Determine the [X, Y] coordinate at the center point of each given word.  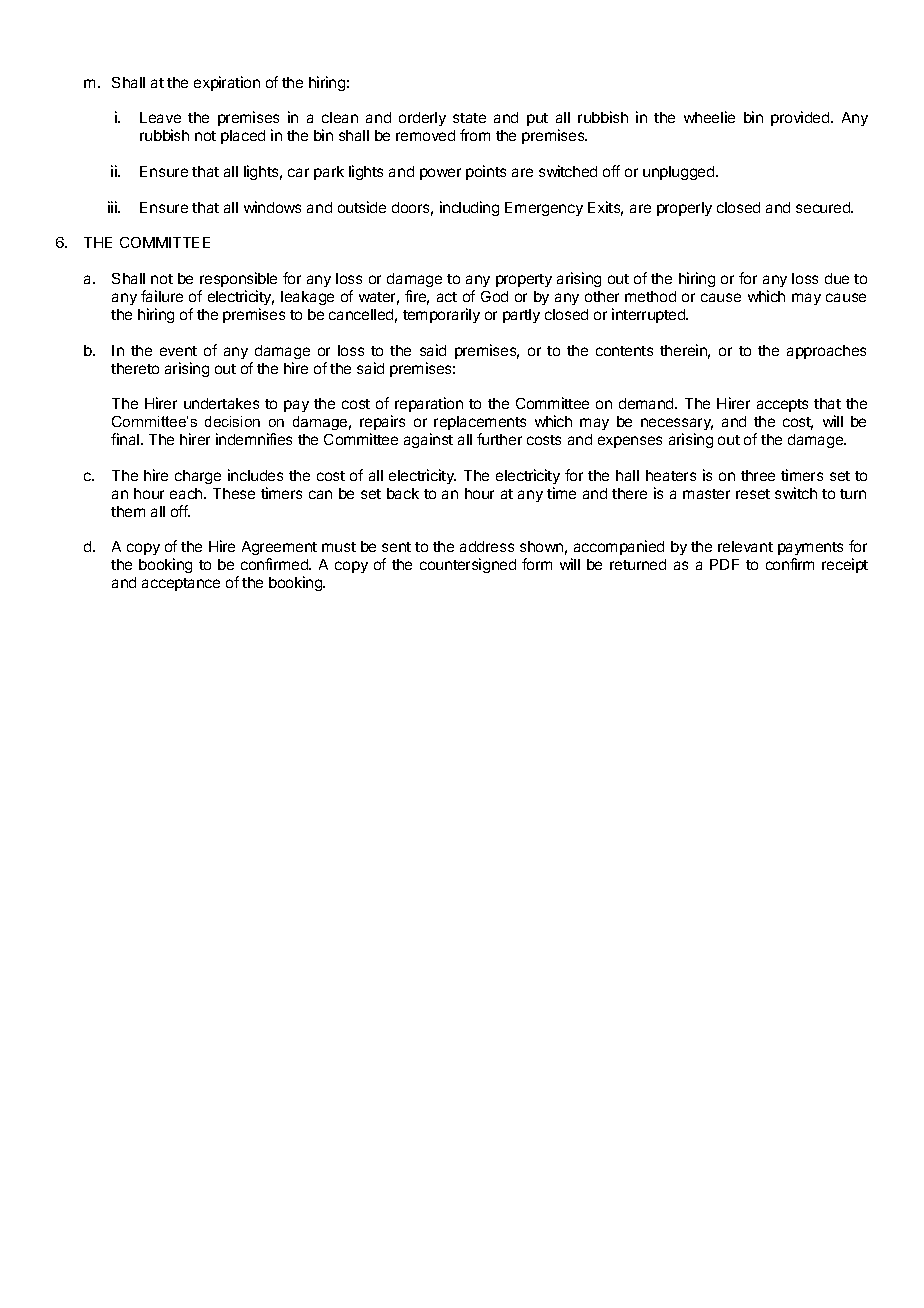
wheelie [709, 117]
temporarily [441, 315]
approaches [826, 352]
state [469, 118]
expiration [227, 83]
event [178, 351]
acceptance [181, 584]
